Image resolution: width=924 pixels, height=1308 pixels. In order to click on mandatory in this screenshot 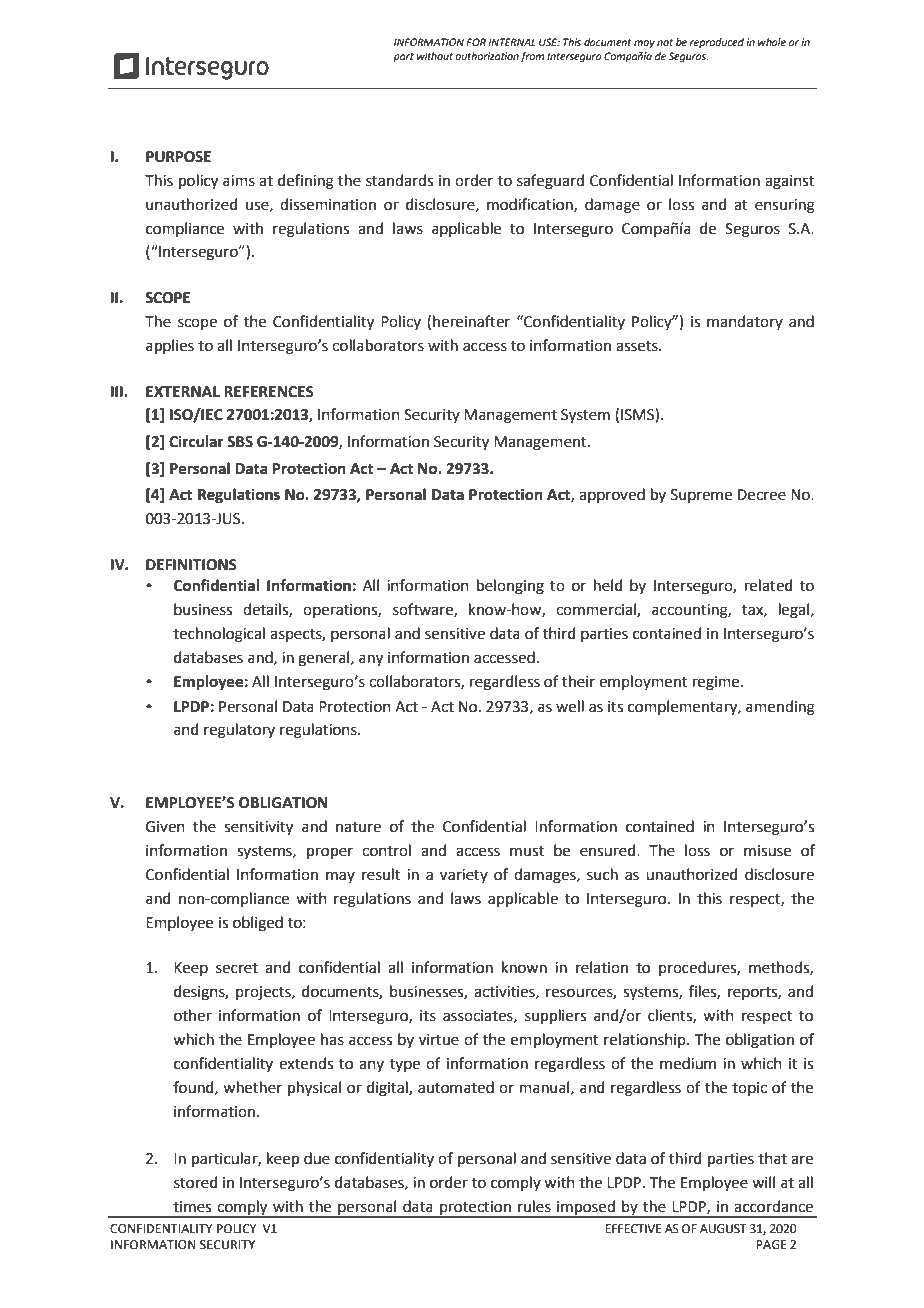, I will do `click(745, 322)`.
